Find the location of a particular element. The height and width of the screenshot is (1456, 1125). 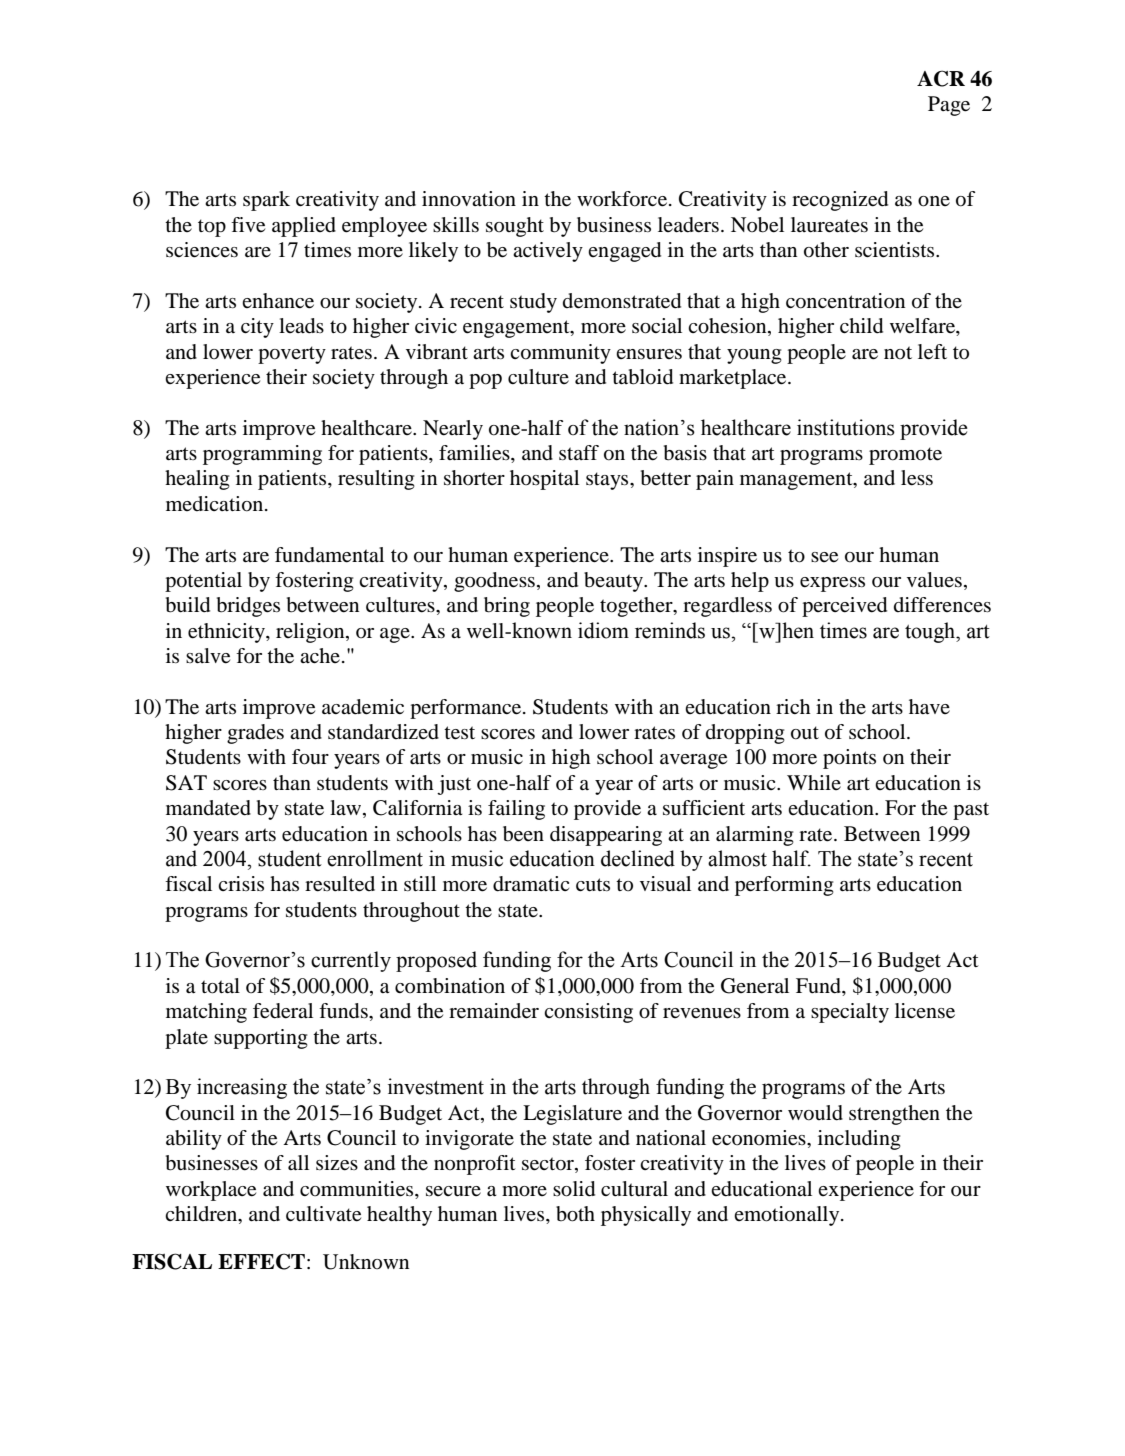

emotionally is located at coordinates (788, 1216).
